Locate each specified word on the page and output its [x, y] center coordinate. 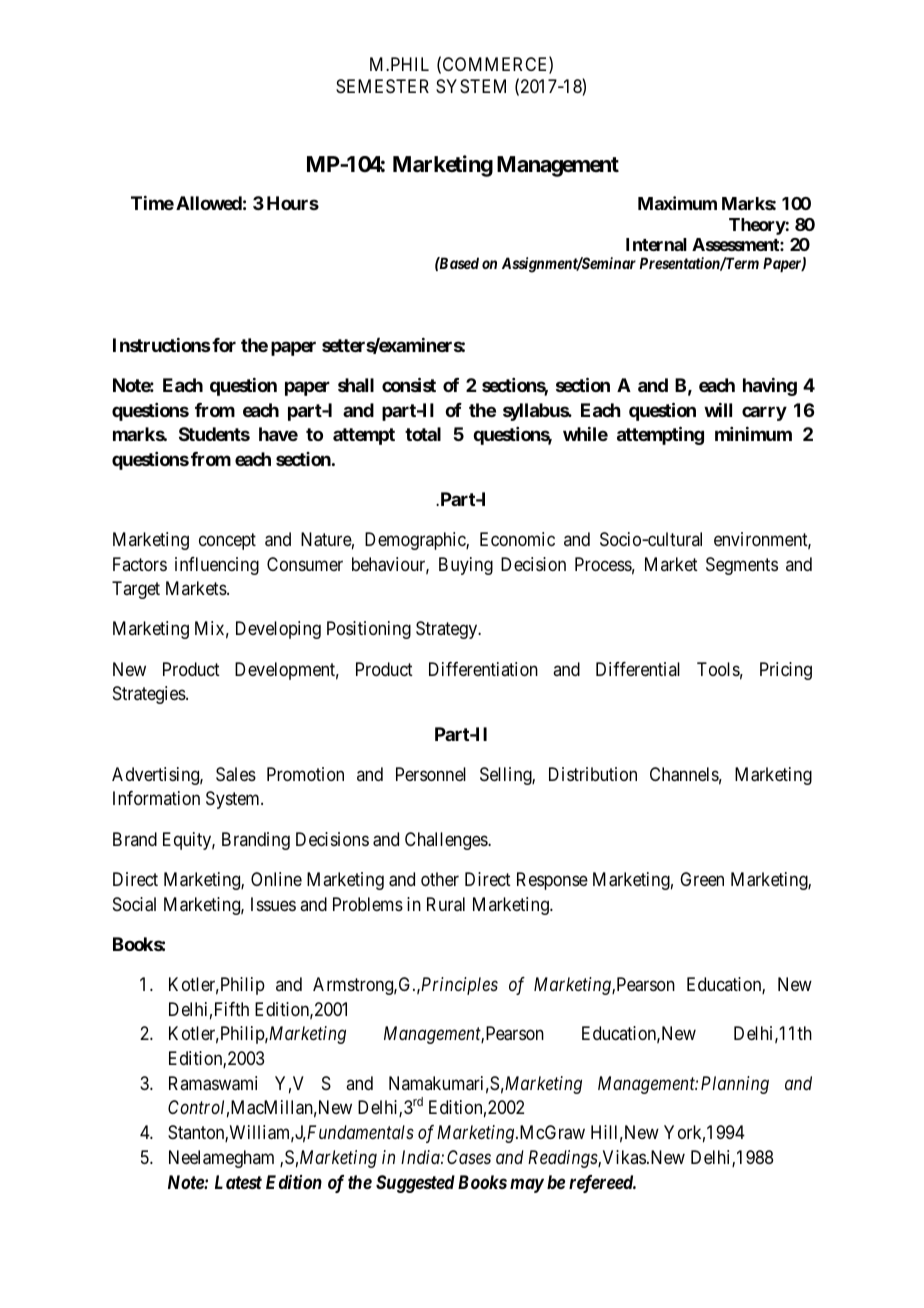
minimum [753, 434]
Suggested [415, 1184]
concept [227, 541]
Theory [757, 226]
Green [702, 879]
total [423, 434]
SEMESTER [382, 86]
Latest [238, 1182]
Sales [236, 774]
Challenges [447, 841]
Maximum [677, 203]
